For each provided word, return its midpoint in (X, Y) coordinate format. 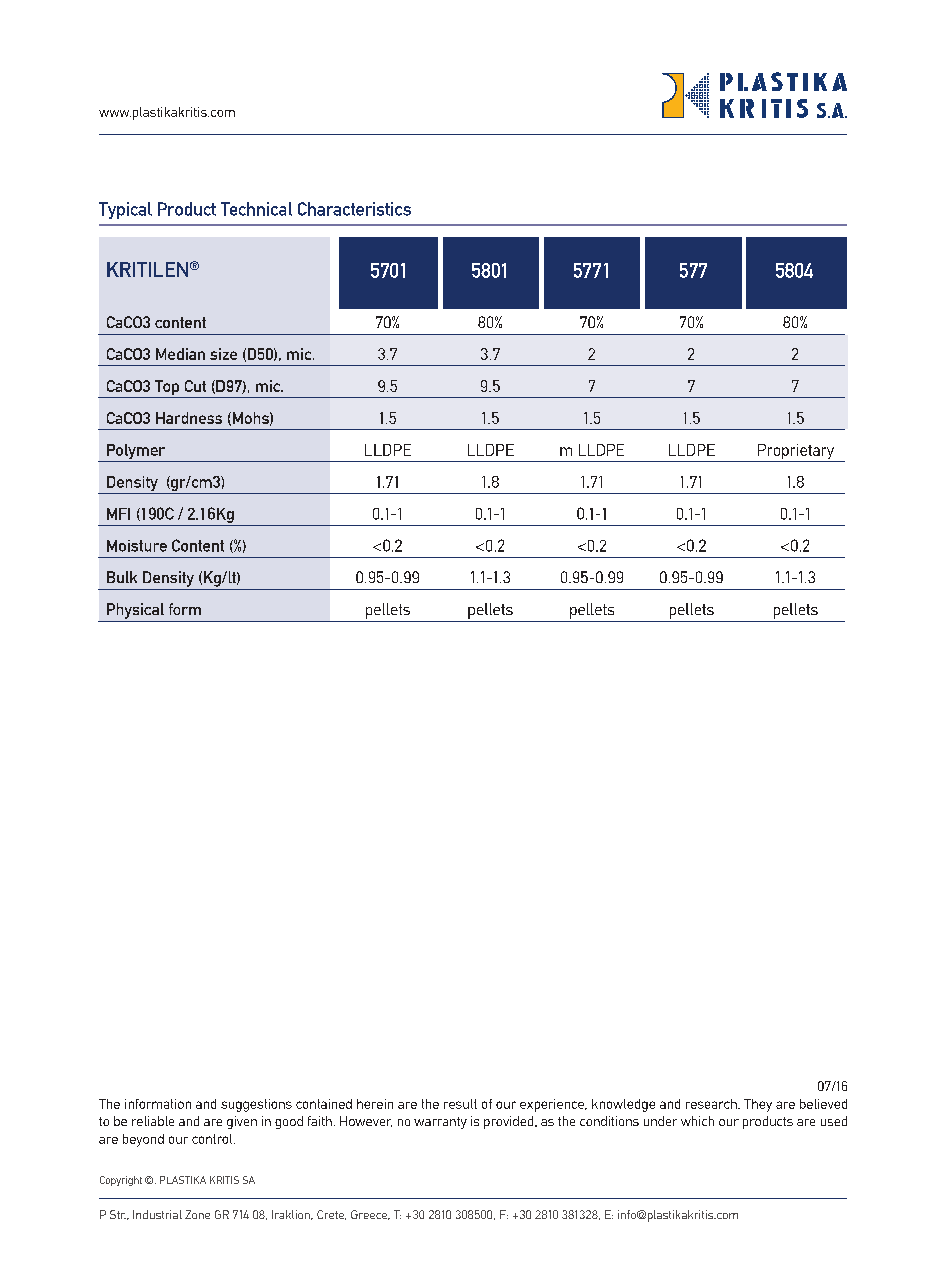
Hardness (189, 418)
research (712, 1104)
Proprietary (796, 453)
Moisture (137, 546)
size (223, 354)
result (460, 1104)
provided (510, 1122)
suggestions (256, 1105)
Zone (197, 1214)
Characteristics (354, 209)
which (697, 1121)
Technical (256, 209)
